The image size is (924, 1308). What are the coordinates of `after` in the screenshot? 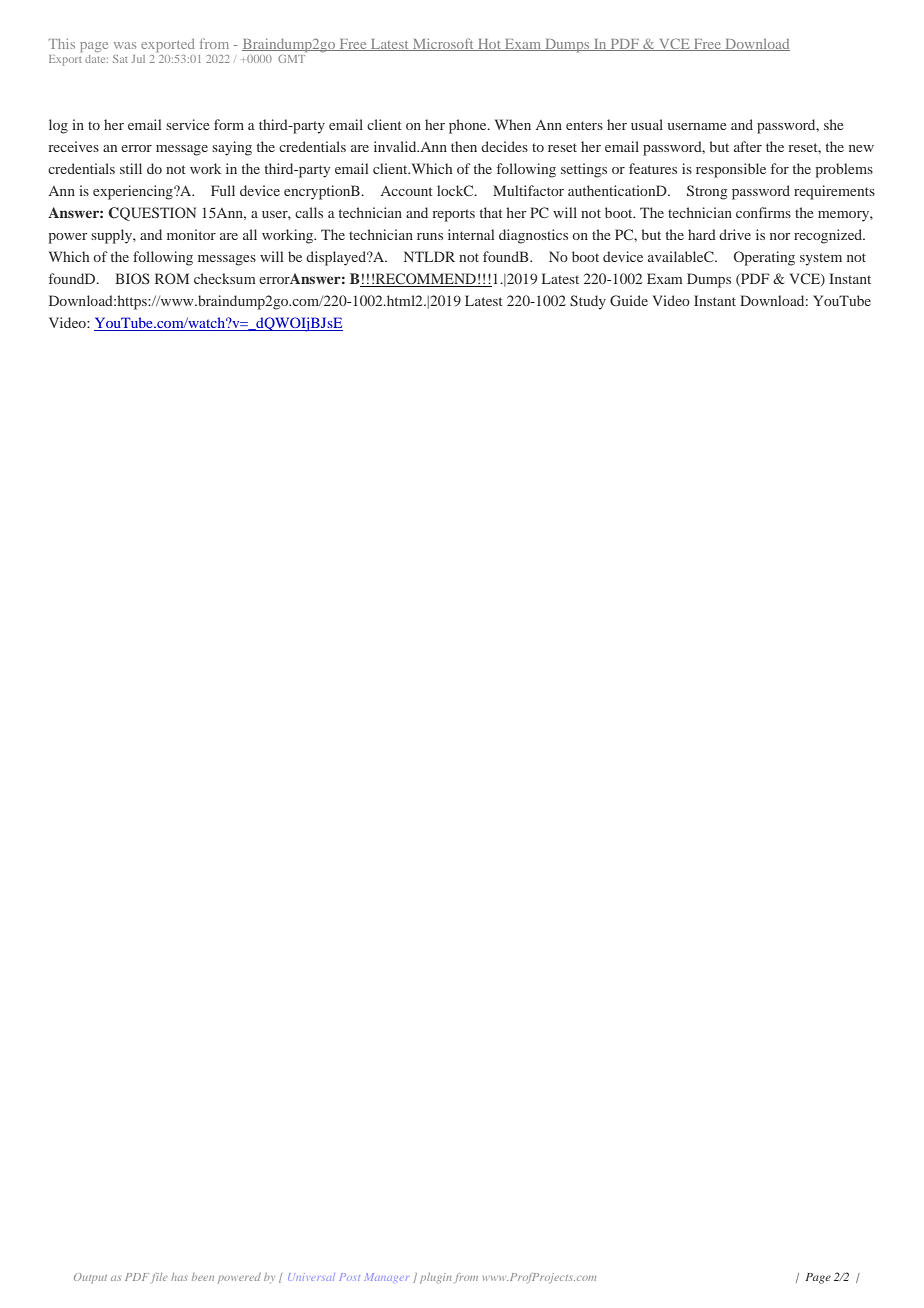 It's located at (748, 146).
